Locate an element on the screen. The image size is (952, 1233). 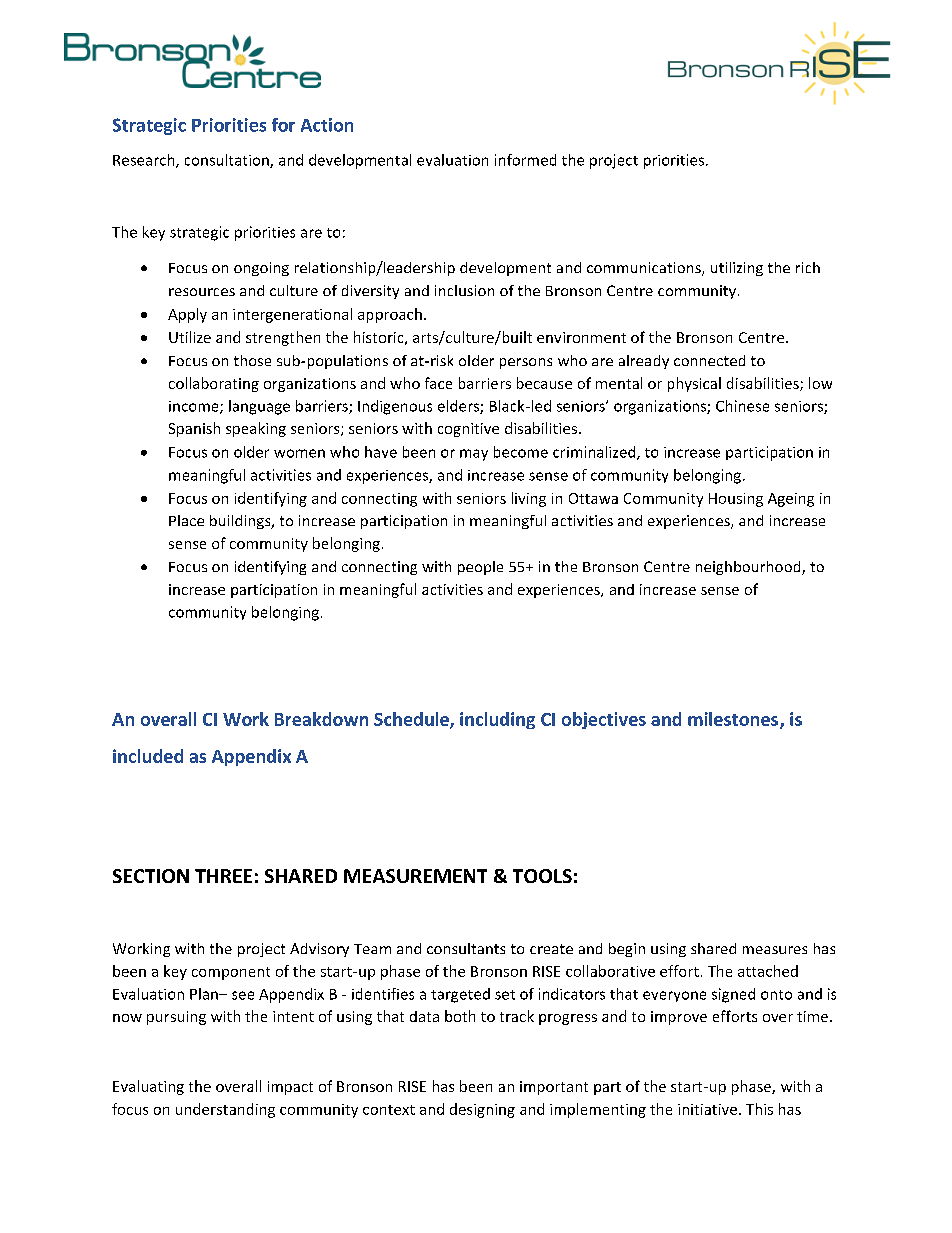
consultation is located at coordinates (228, 161).
